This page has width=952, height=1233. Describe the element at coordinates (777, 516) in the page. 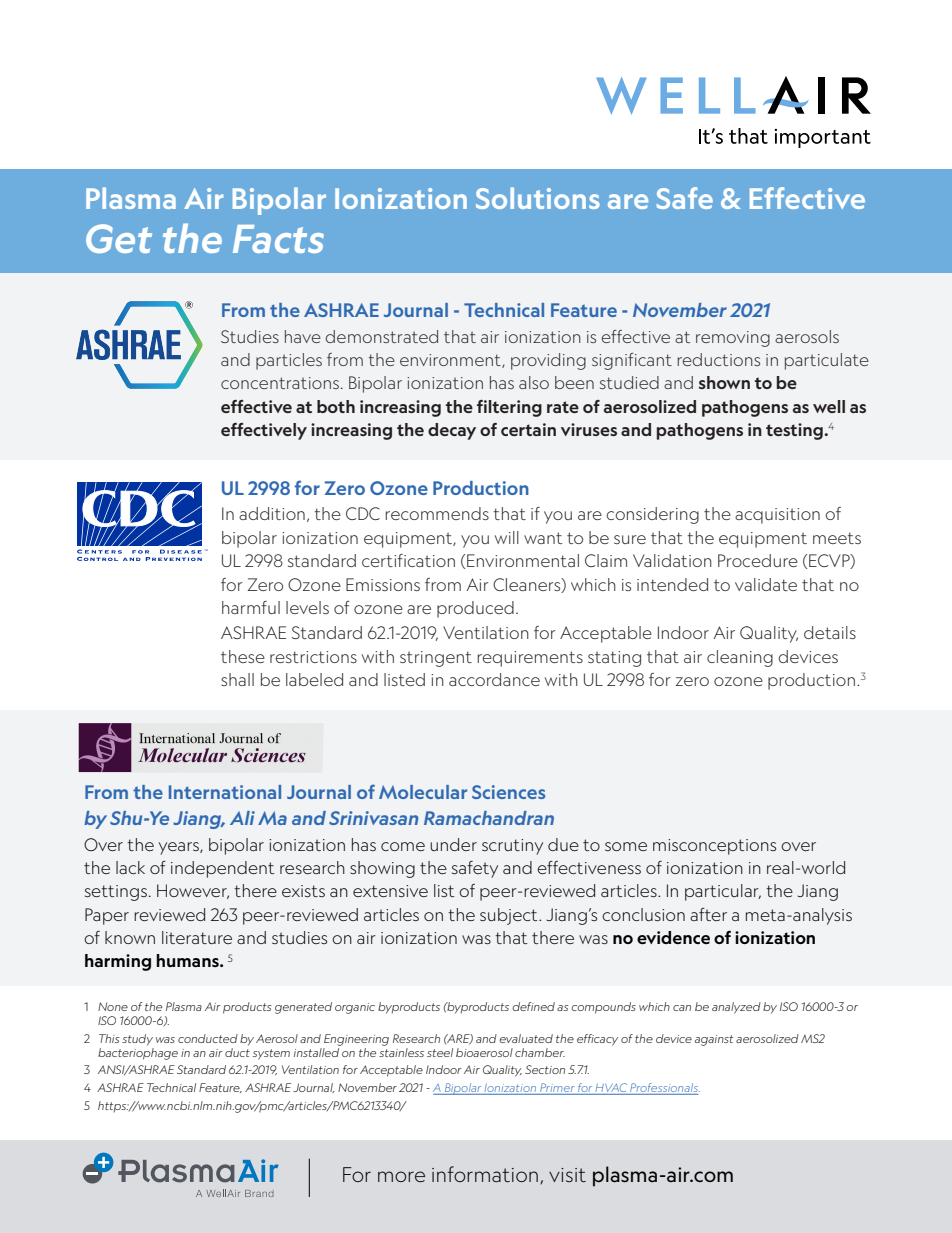

I see `acquisition` at that location.
